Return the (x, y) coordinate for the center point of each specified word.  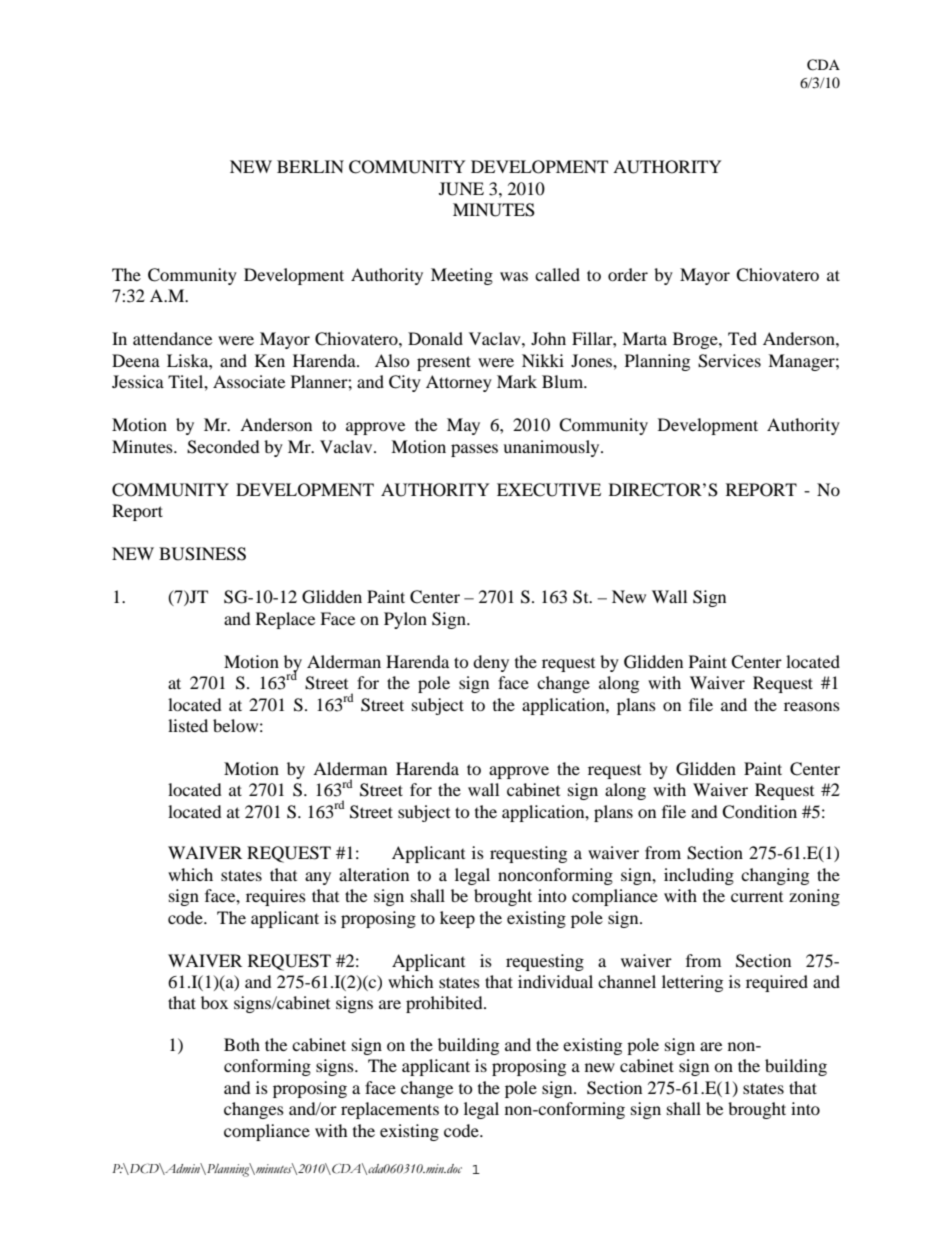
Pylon (405, 620)
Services (729, 361)
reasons (812, 706)
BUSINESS (202, 554)
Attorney (459, 383)
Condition (759, 812)
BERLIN (310, 166)
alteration (374, 874)
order (628, 274)
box (214, 1002)
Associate (249, 381)
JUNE (461, 189)
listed (188, 725)
